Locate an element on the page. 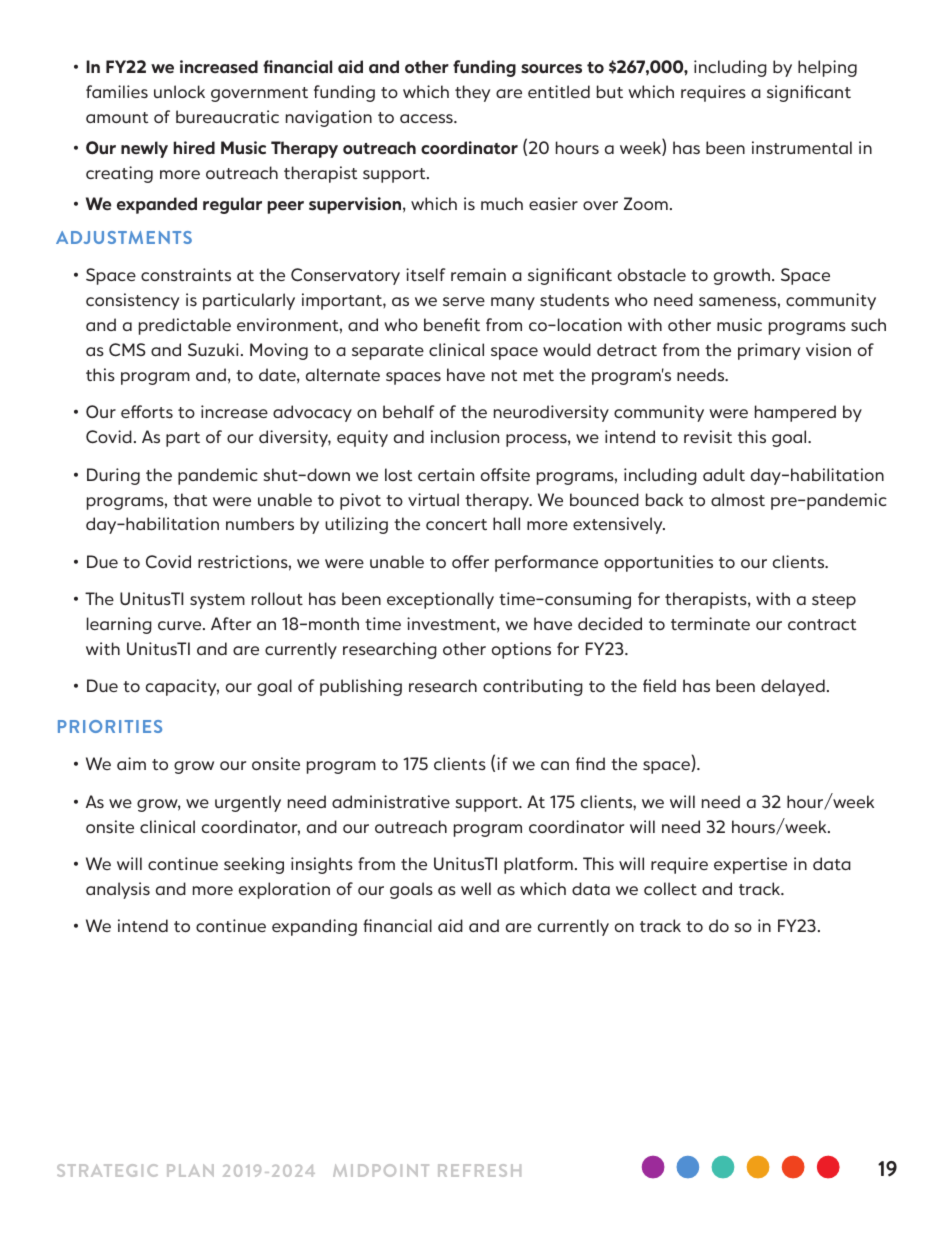  they is located at coordinates (472, 93).
